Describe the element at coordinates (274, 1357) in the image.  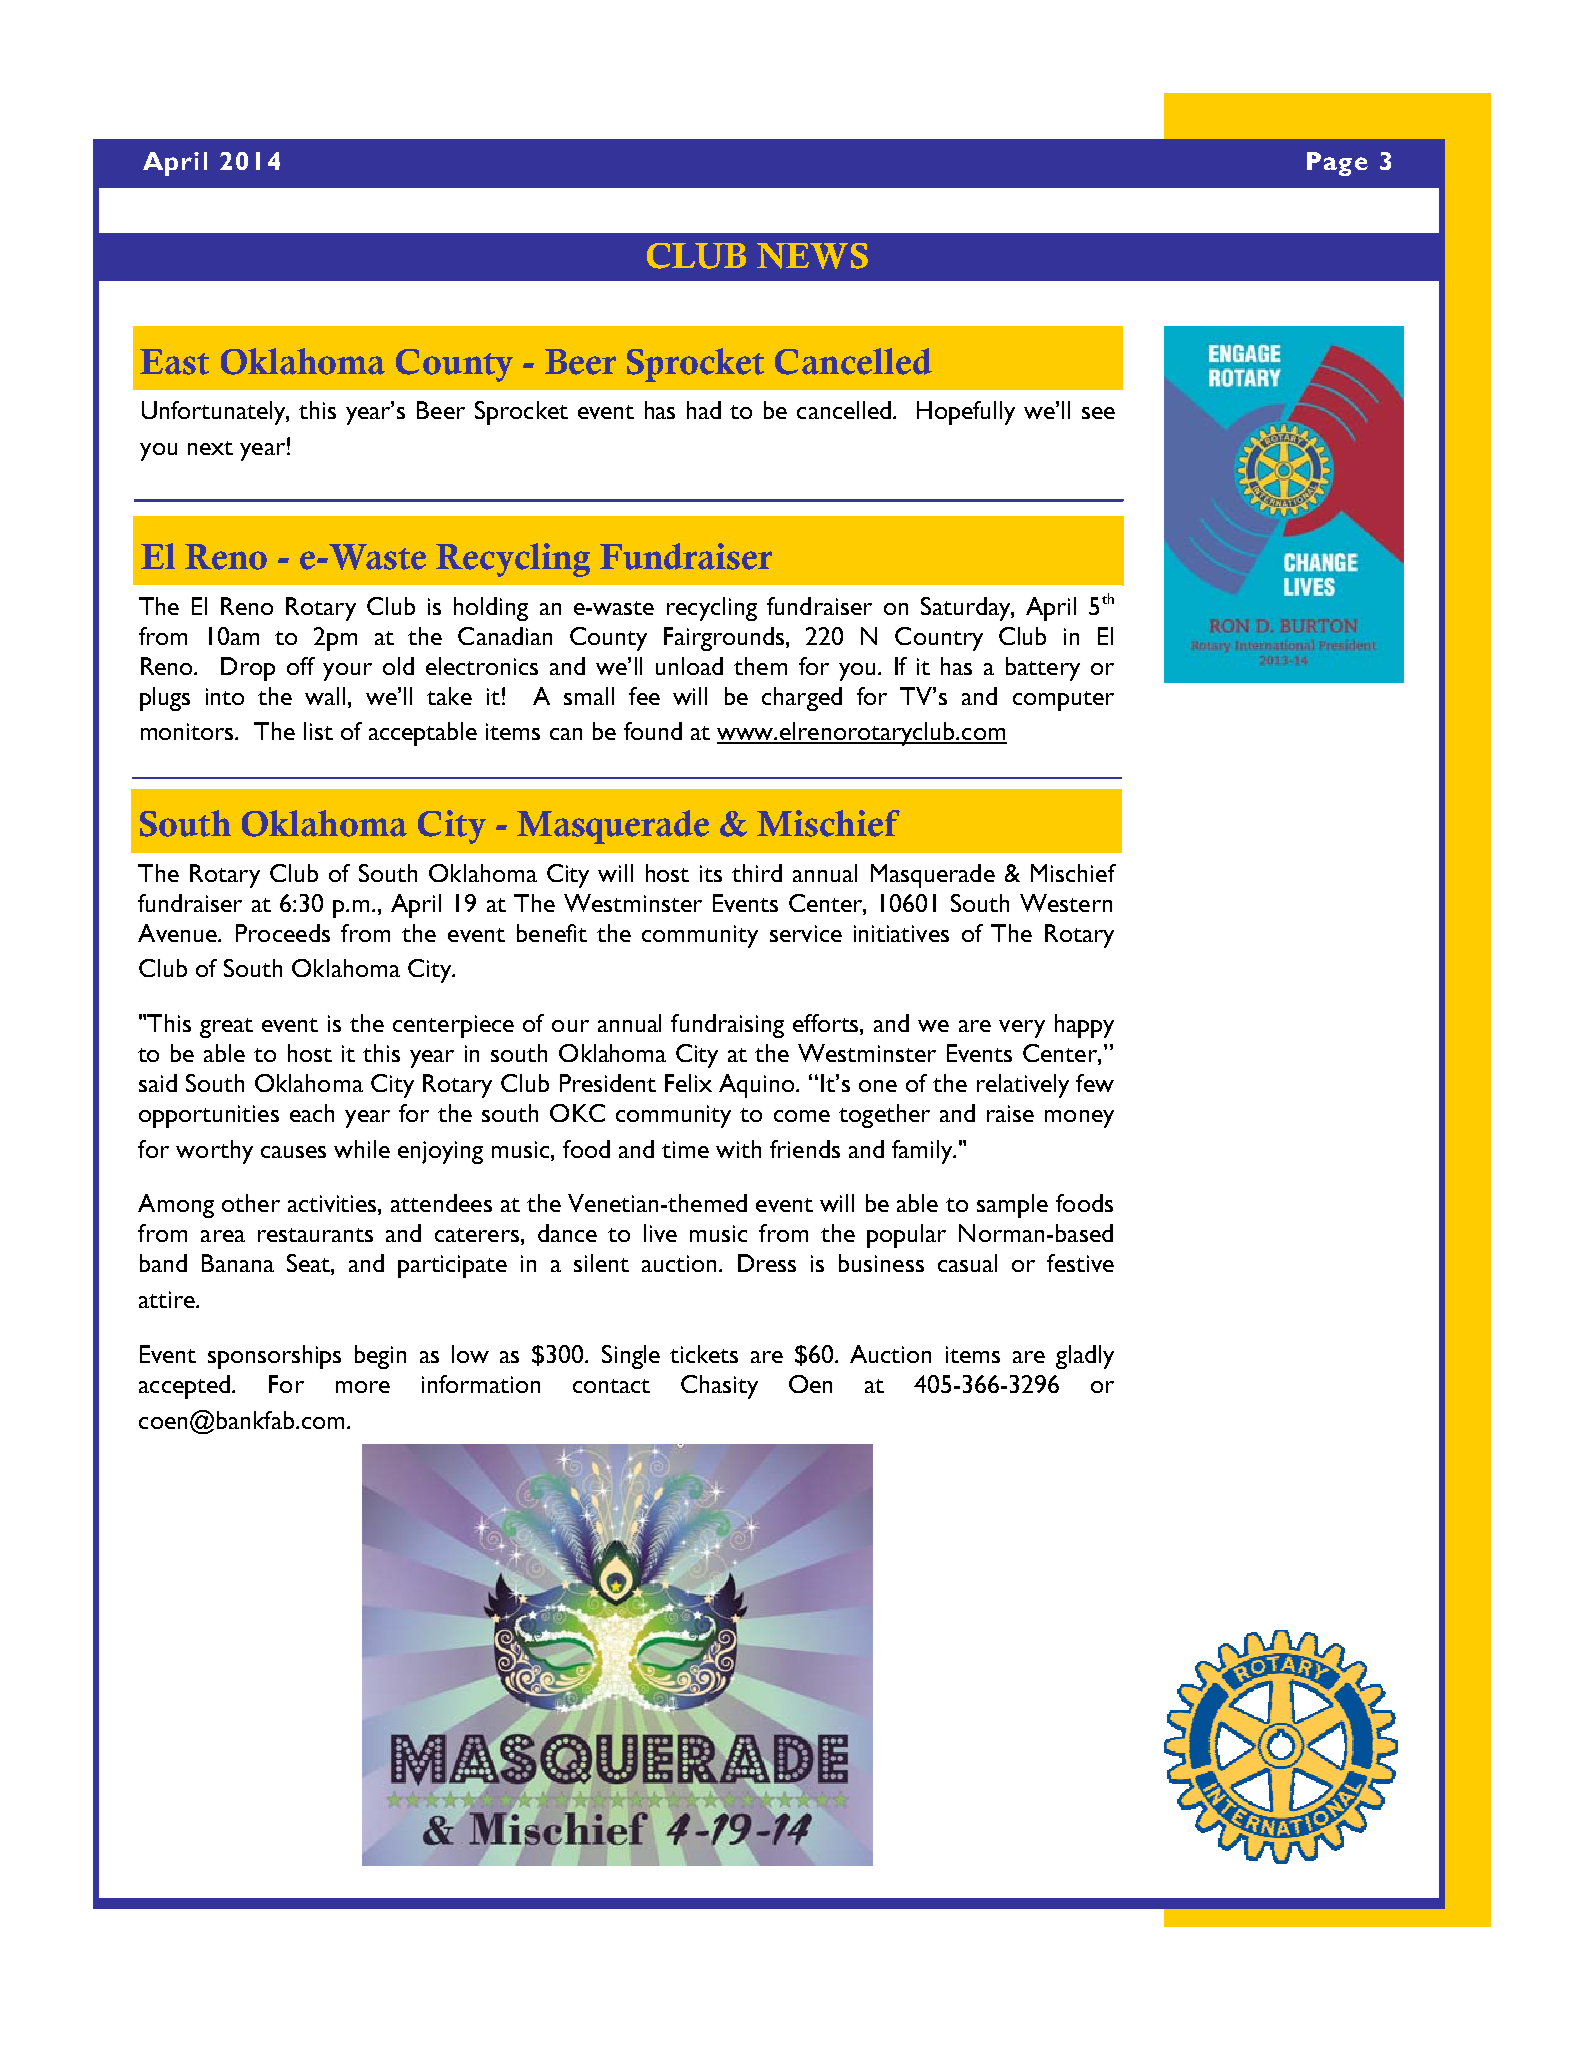
I see `sponsorships` at that location.
